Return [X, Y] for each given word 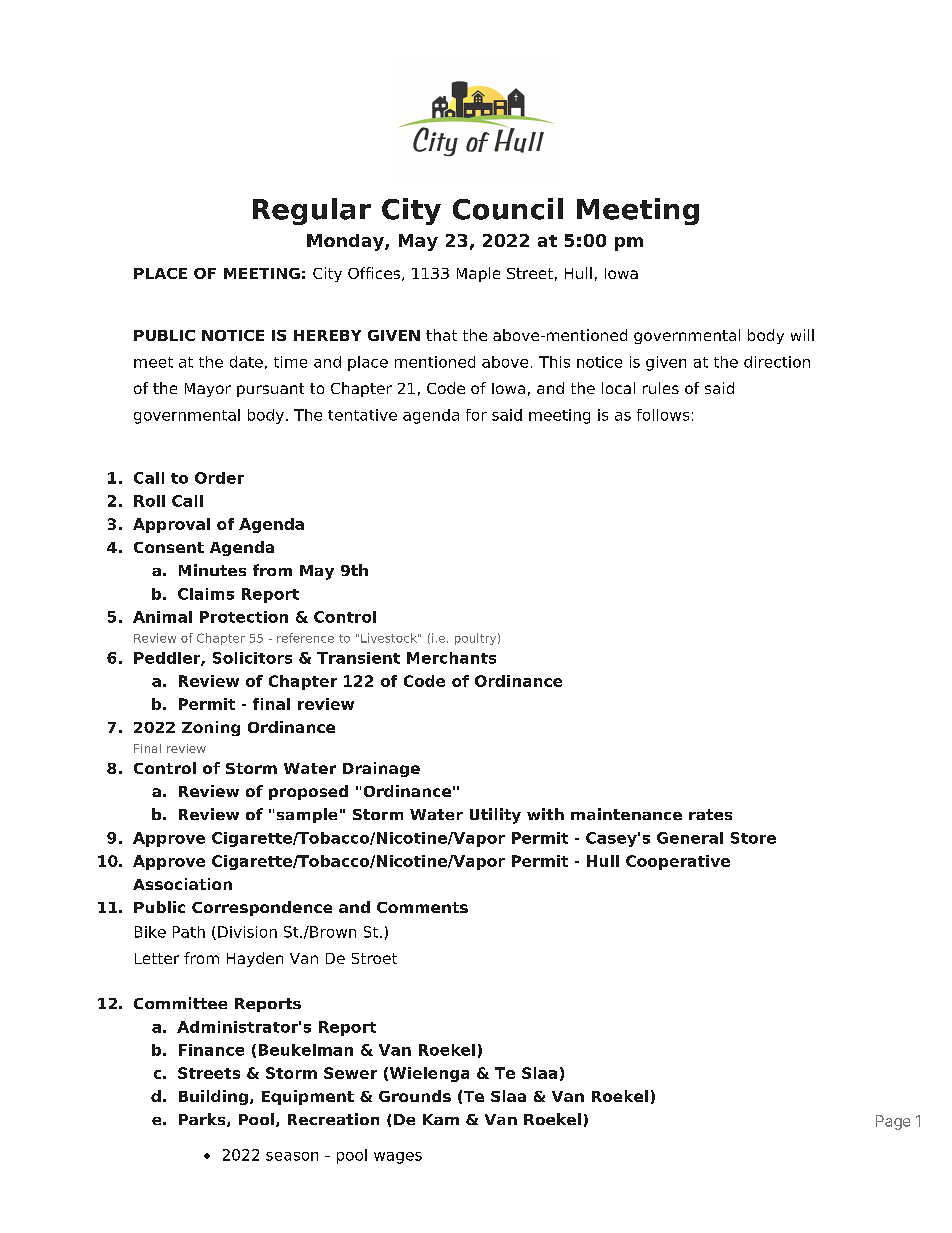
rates [710, 814]
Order [219, 478]
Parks [203, 1120]
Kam [441, 1119]
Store [753, 838]
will [802, 335]
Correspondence [262, 908]
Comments [422, 907]
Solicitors [252, 658]
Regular [312, 211]
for [476, 415]
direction [777, 362]
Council [508, 209]
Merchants [451, 658]
